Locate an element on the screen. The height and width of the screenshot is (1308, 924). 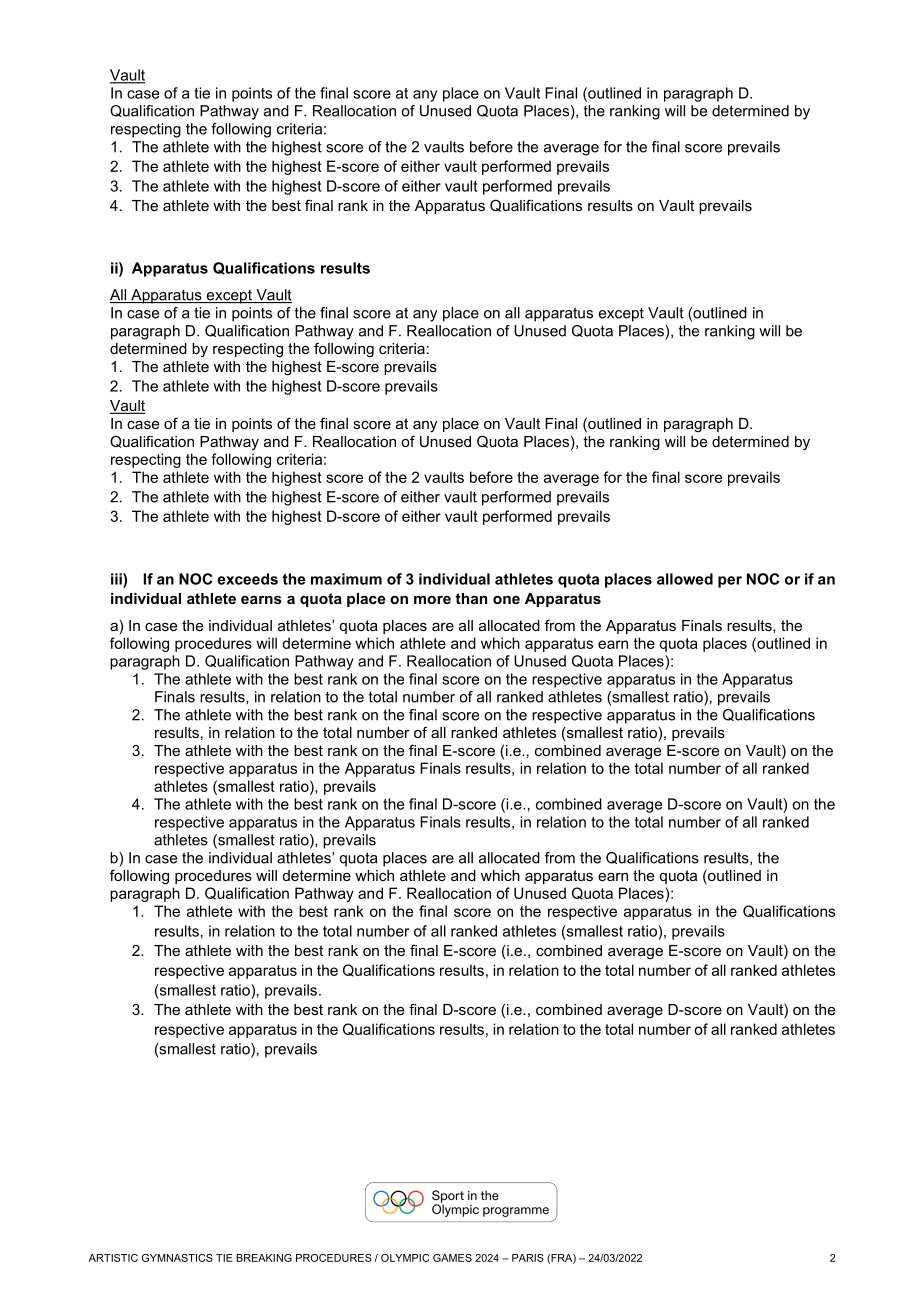
GAMES is located at coordinates (452, 1258).
